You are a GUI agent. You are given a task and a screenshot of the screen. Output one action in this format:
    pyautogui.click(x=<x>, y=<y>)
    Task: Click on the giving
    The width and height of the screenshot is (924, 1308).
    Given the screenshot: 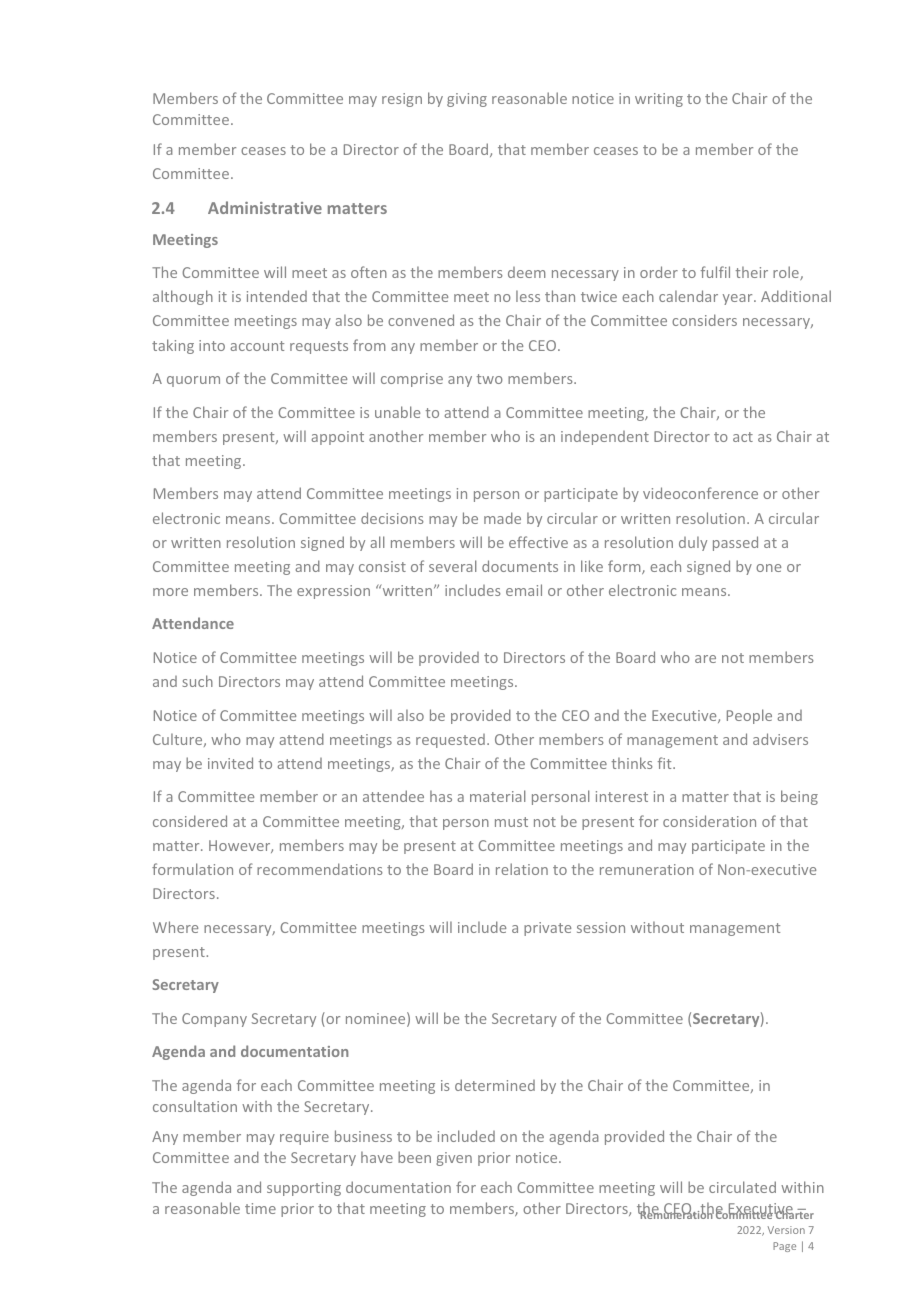 What is the action you would take?
    pyautogui.click(x=467, y=100)
